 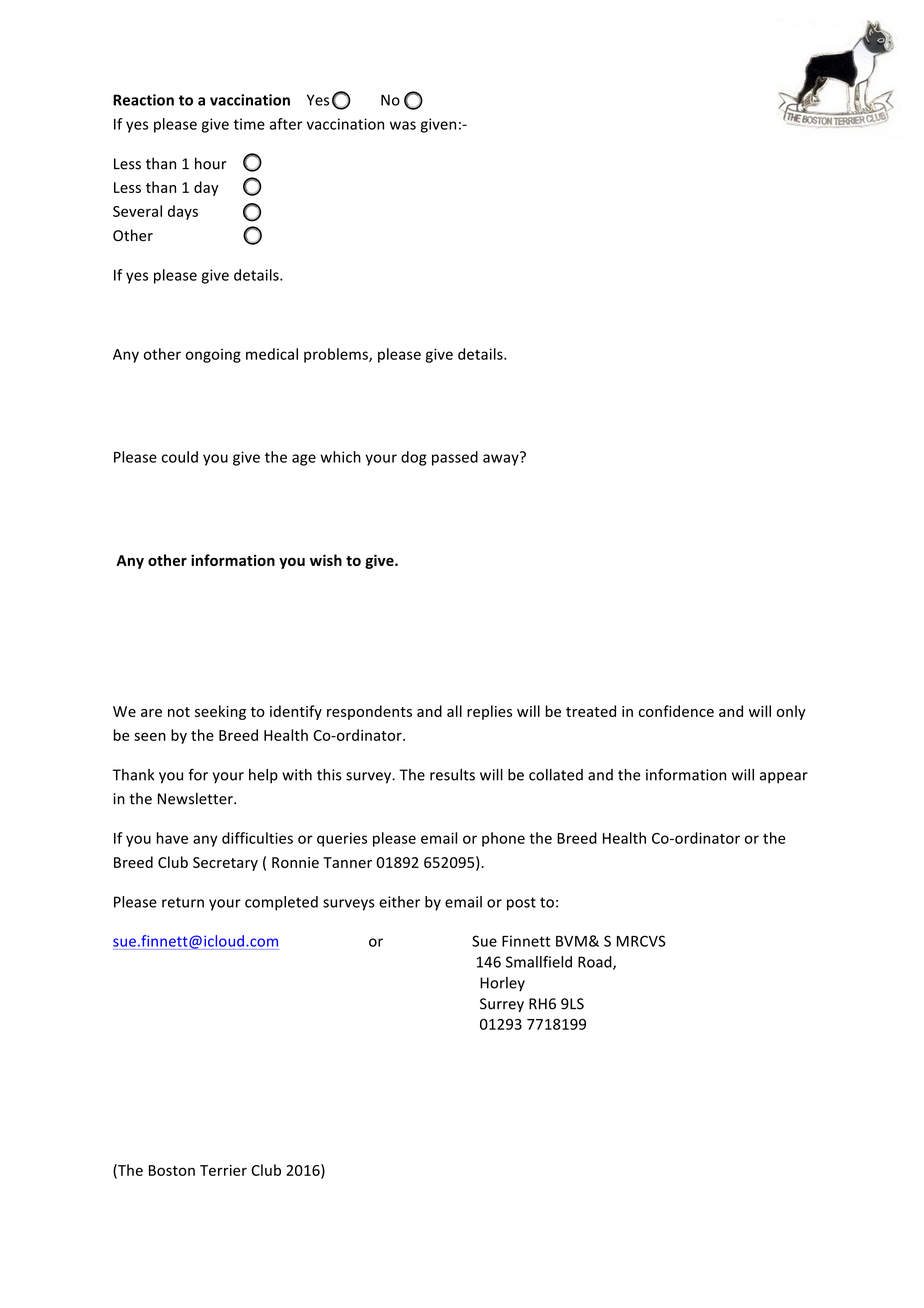 I want to click on Newsletter, so click(x=196, y=798).
